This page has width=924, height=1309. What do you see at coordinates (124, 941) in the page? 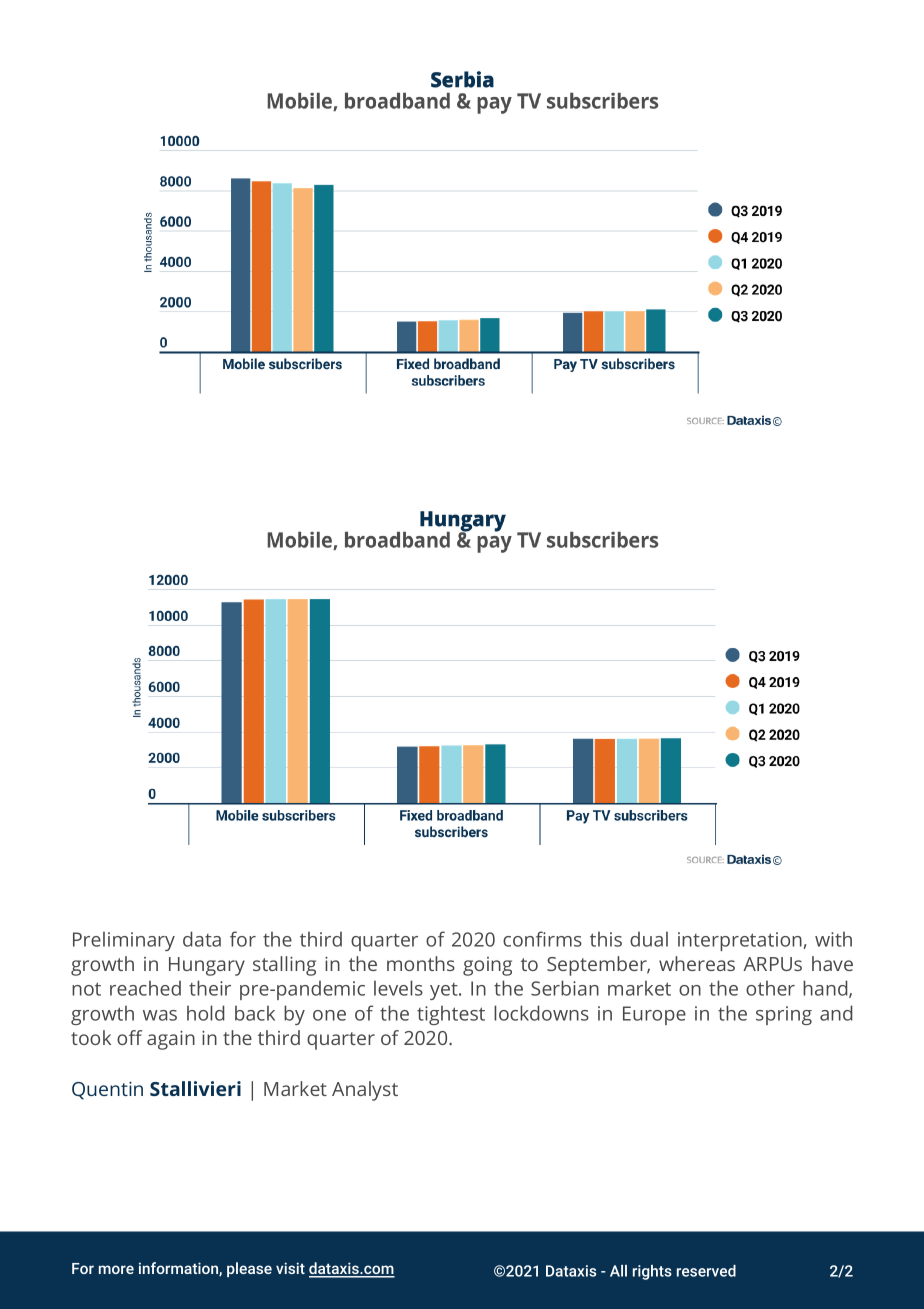
I see `Preliminary` at bounding box center [124, 941].
